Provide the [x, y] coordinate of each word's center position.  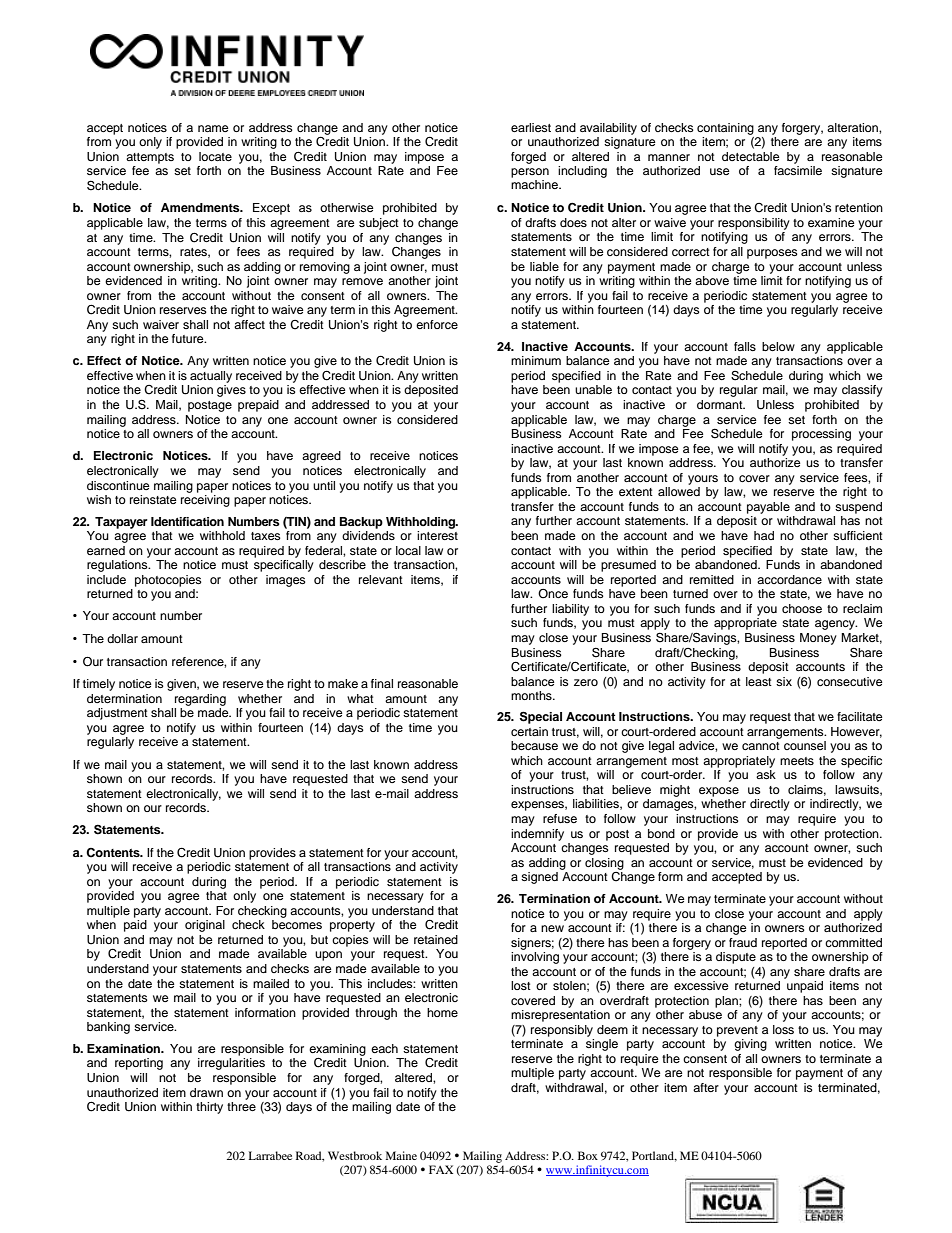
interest [437, 535]
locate [215, 156]
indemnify [537, 835]
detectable [751, 156]
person [530, 173]
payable [768, 508]
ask [766, 774]
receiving [205, 501]
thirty [209, 1108]
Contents [114, 853]
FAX [441, 1169]
